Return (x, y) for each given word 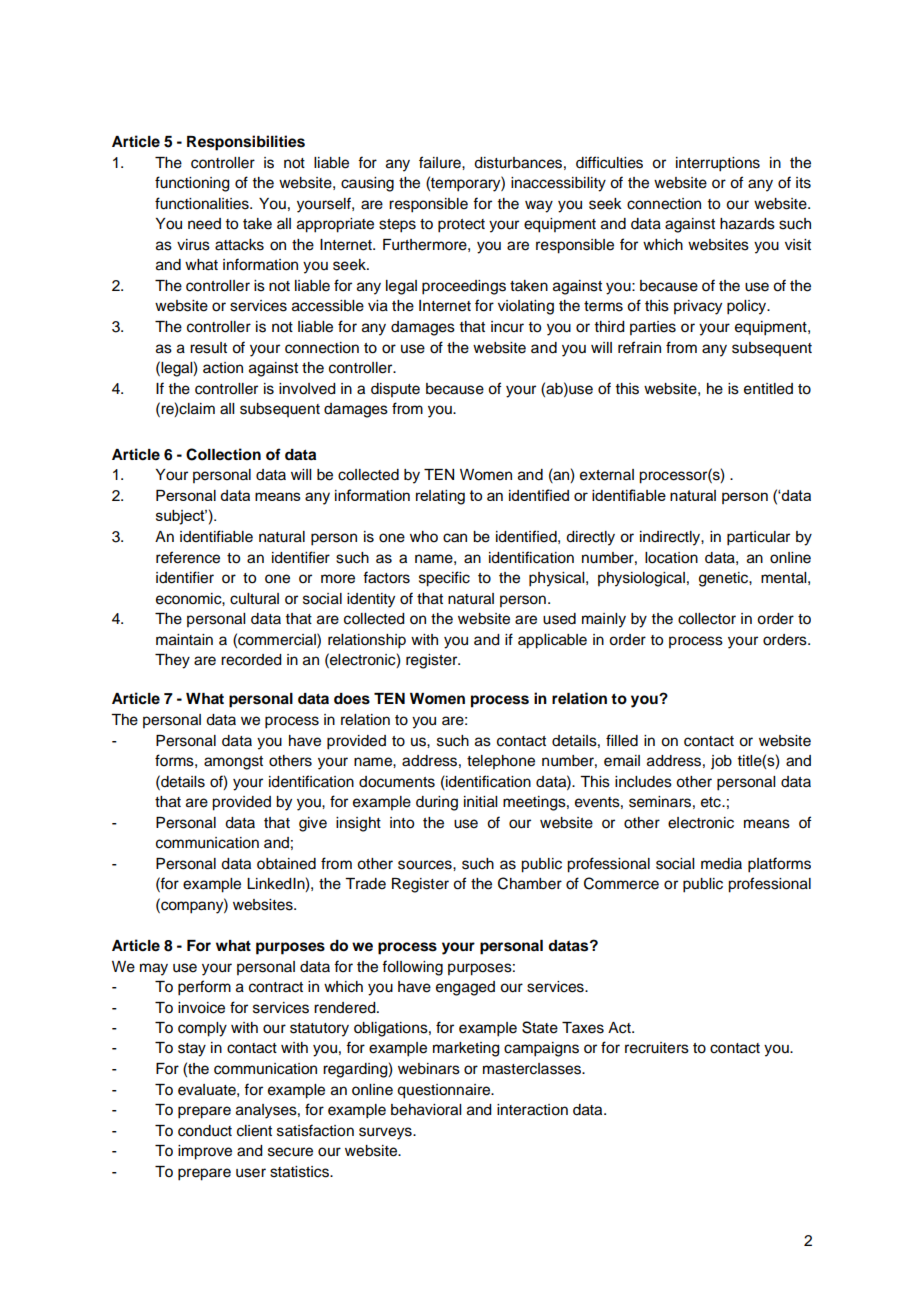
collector (707, 619)
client (254, 1131)
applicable (552, 641)
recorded (251, 660)
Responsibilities (246, 143)
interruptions (718, 164)
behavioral (426, 1110)
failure (441, 162)
